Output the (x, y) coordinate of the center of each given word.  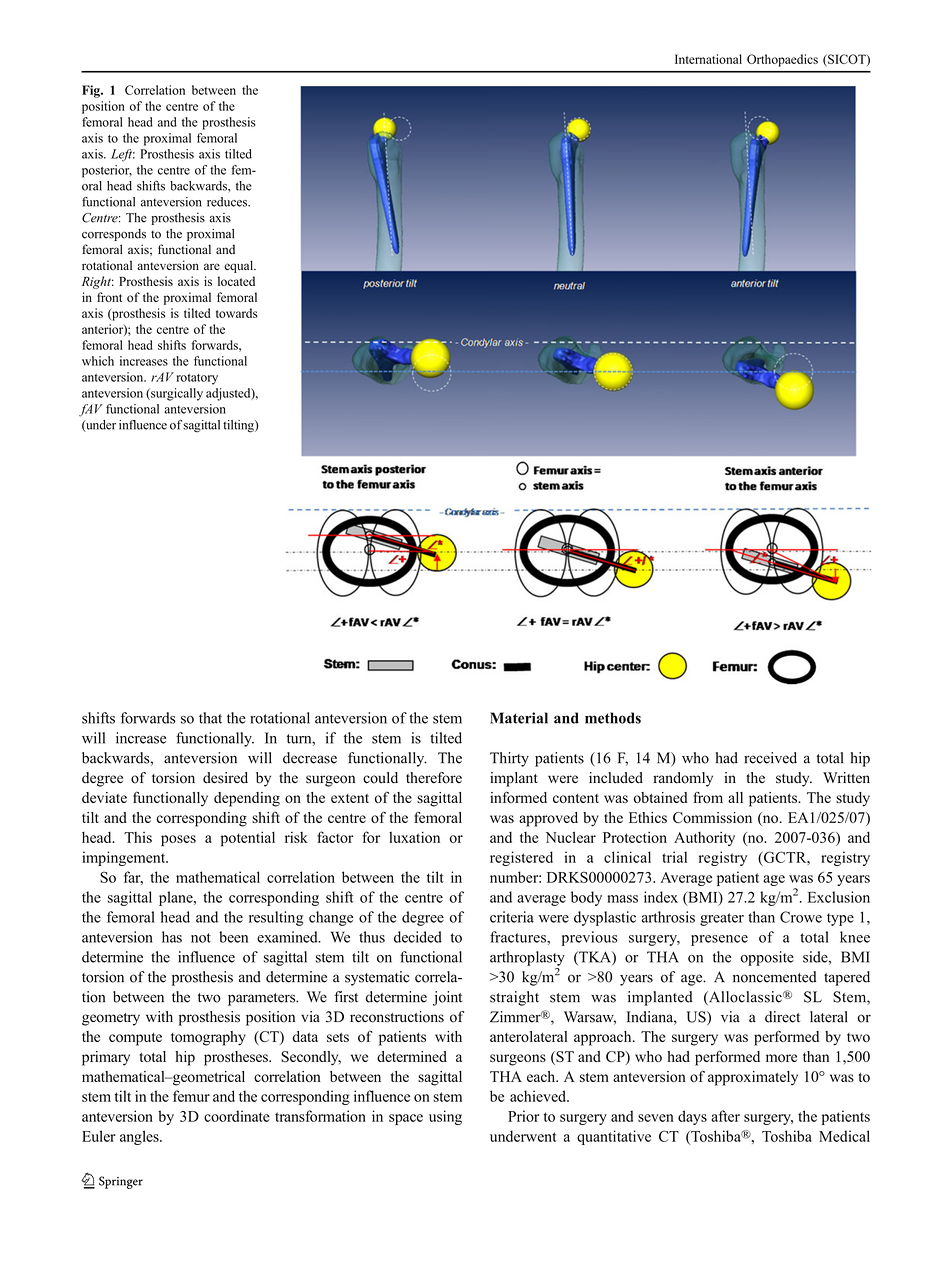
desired (225, 778)
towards (237, 313)
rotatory (197, 379)
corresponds (114, 235)
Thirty (509, 759)
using (445, 1117)
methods (613, 718)
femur (191, 1096)
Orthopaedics (782, 60)
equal (240, 266)
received (770, 758)
